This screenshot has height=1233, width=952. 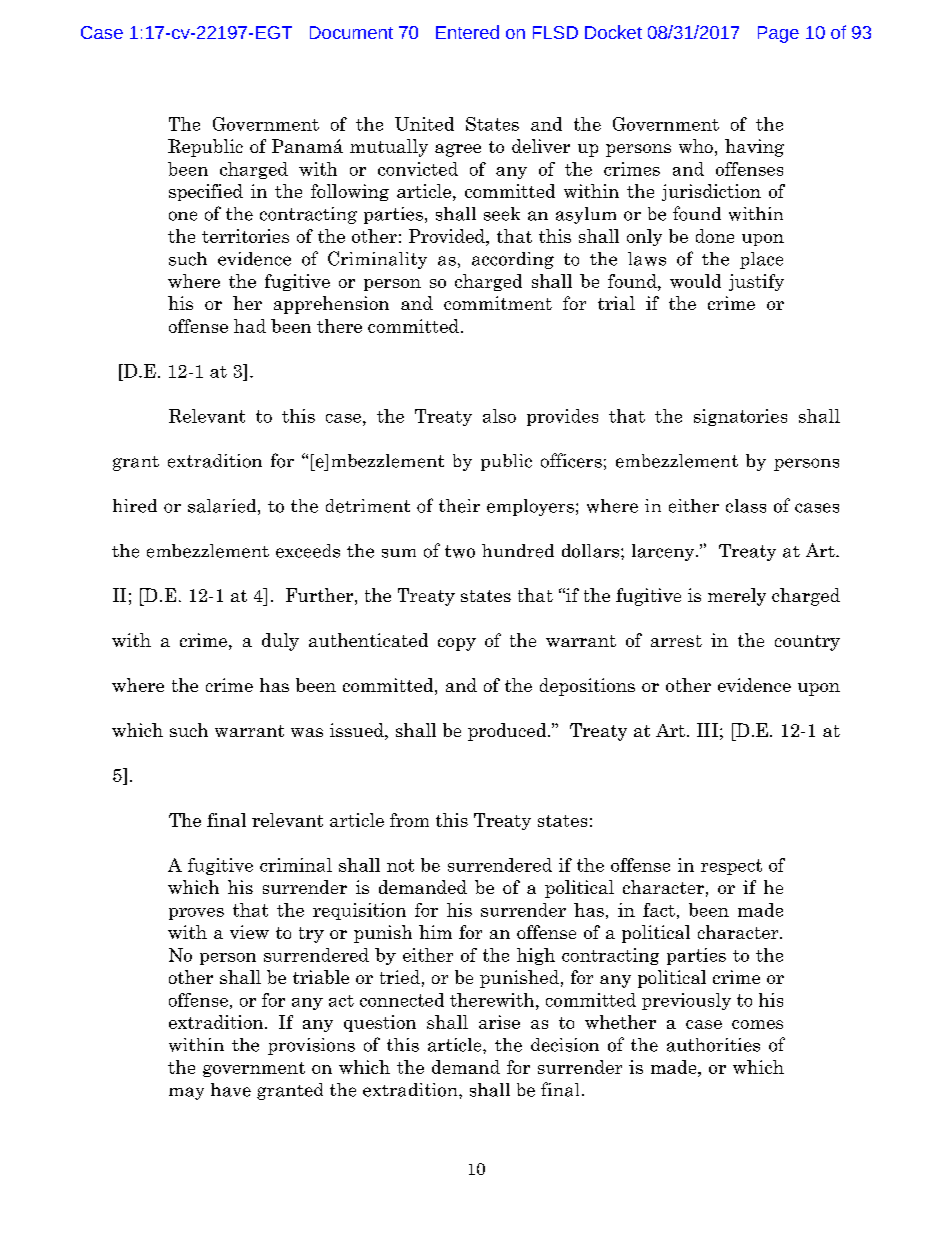 I want to click on have, so click(x=231, y=1090).
